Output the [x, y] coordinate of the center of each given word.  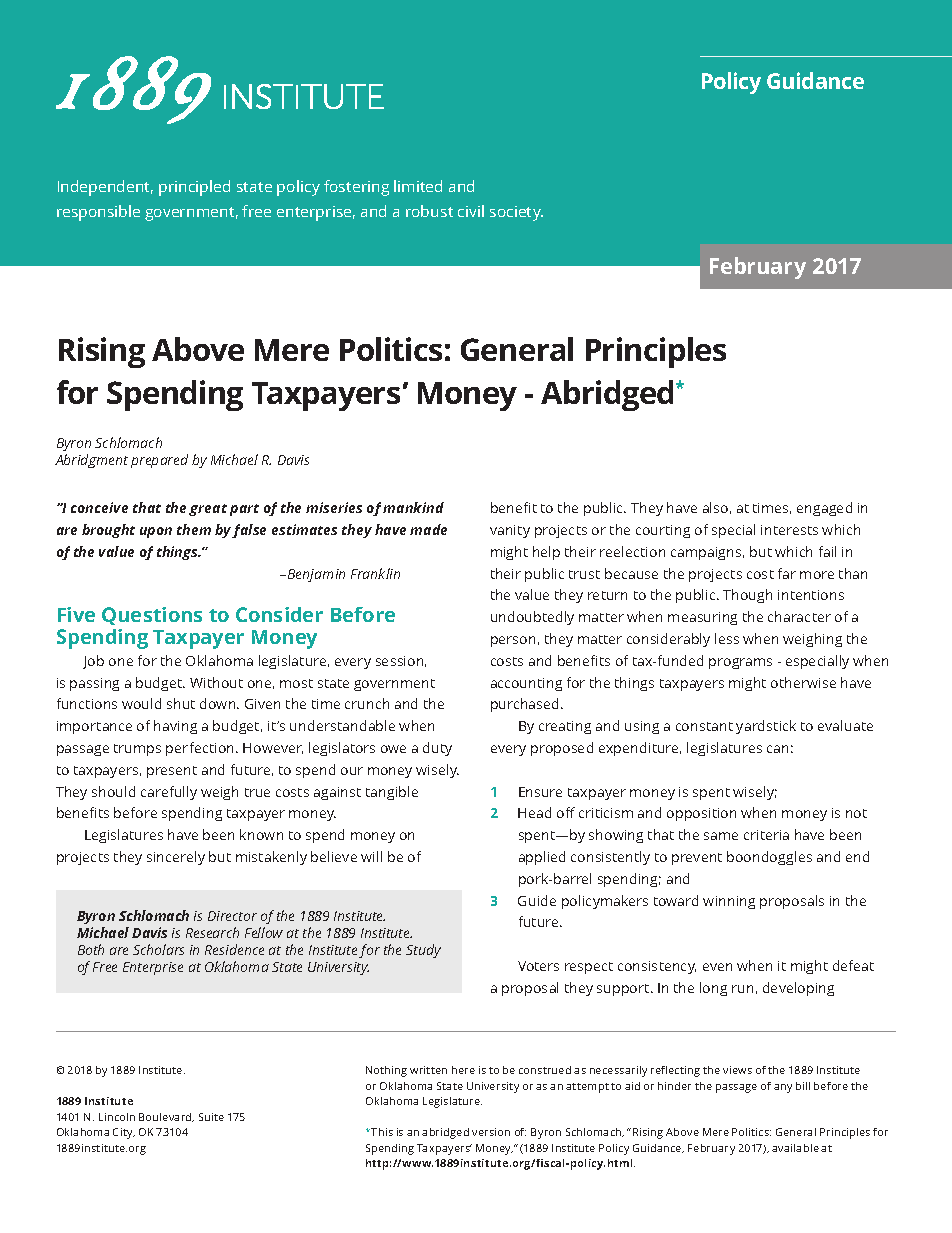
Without [216, 682]
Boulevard [166, 1117]
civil [471, 211]
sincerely [176, 858]
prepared [159, 461]
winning [729, 902]
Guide [537, 900]
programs [740, 663]
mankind [413, 507]
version [491, 1132]
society [516, 213]
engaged [824, 509]
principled [194, 188]
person [513, 641]
